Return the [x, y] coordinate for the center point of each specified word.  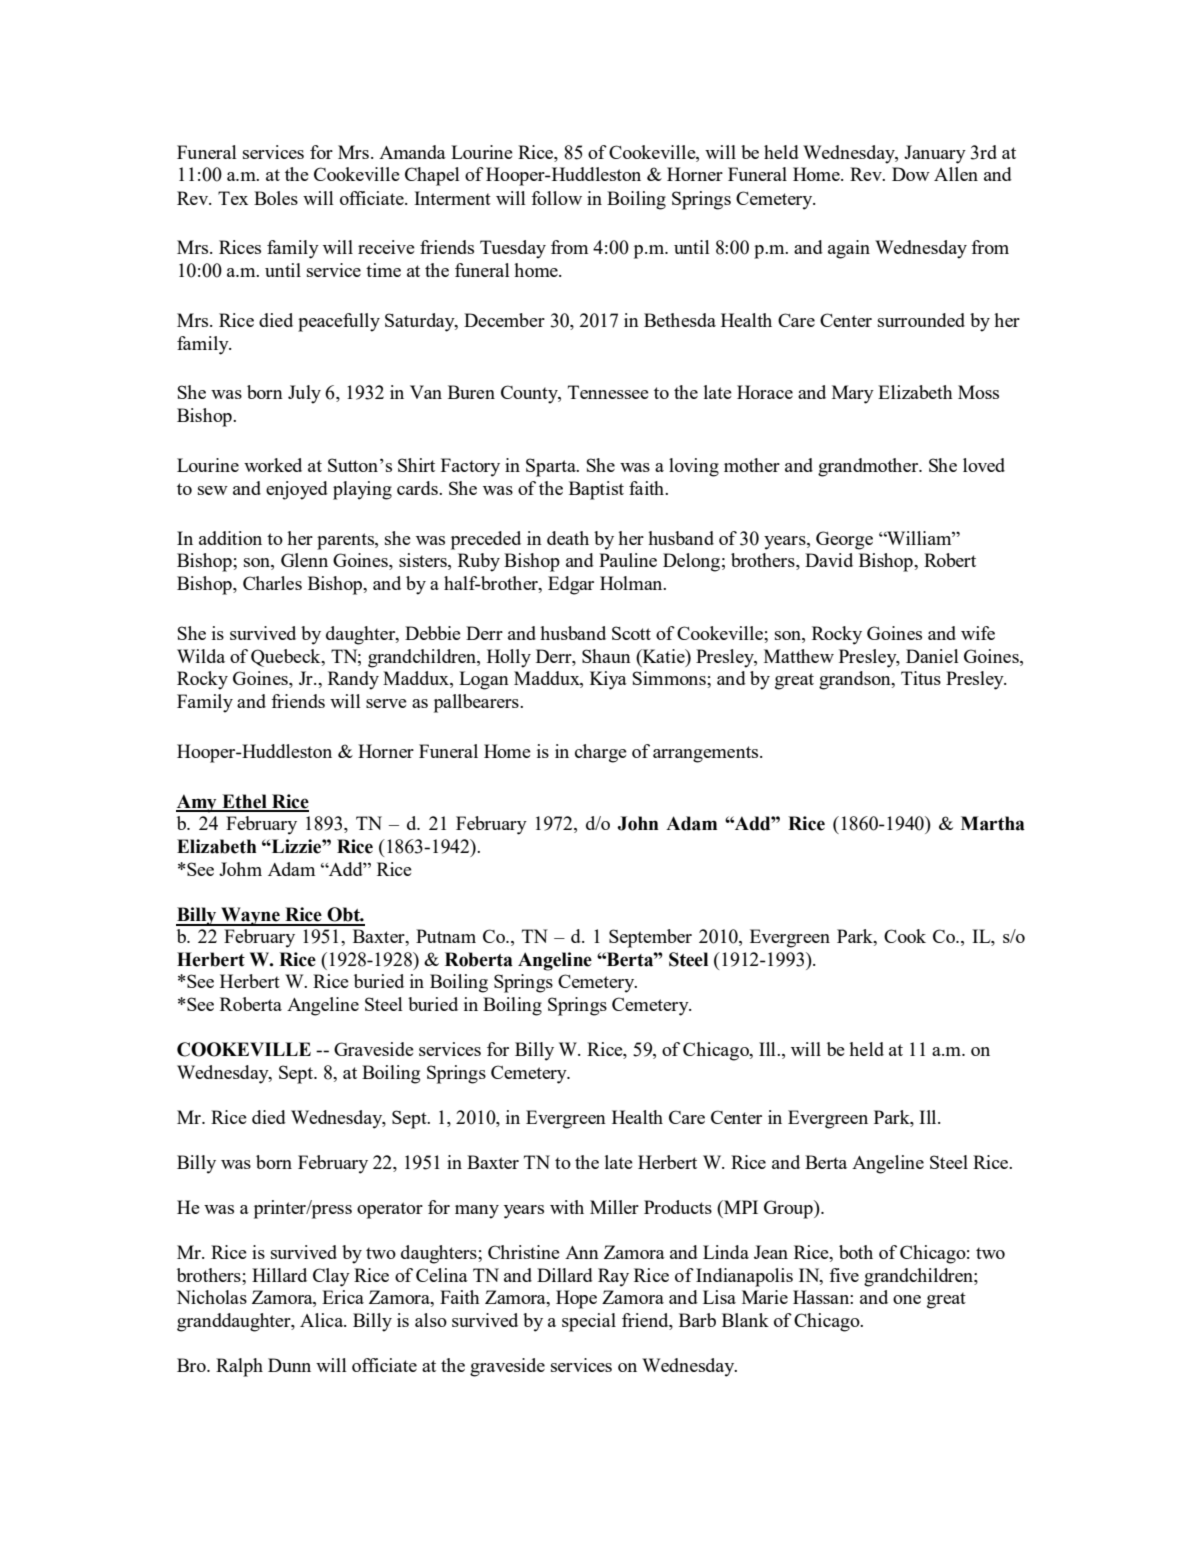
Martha [993, 823]
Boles [276, 198]
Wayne [250, 916]
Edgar [571, 585]
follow [556, 198]
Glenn [304, 560]
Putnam [446, 936]
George [844, 540]
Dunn [289, 1365]
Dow [911, 174]
